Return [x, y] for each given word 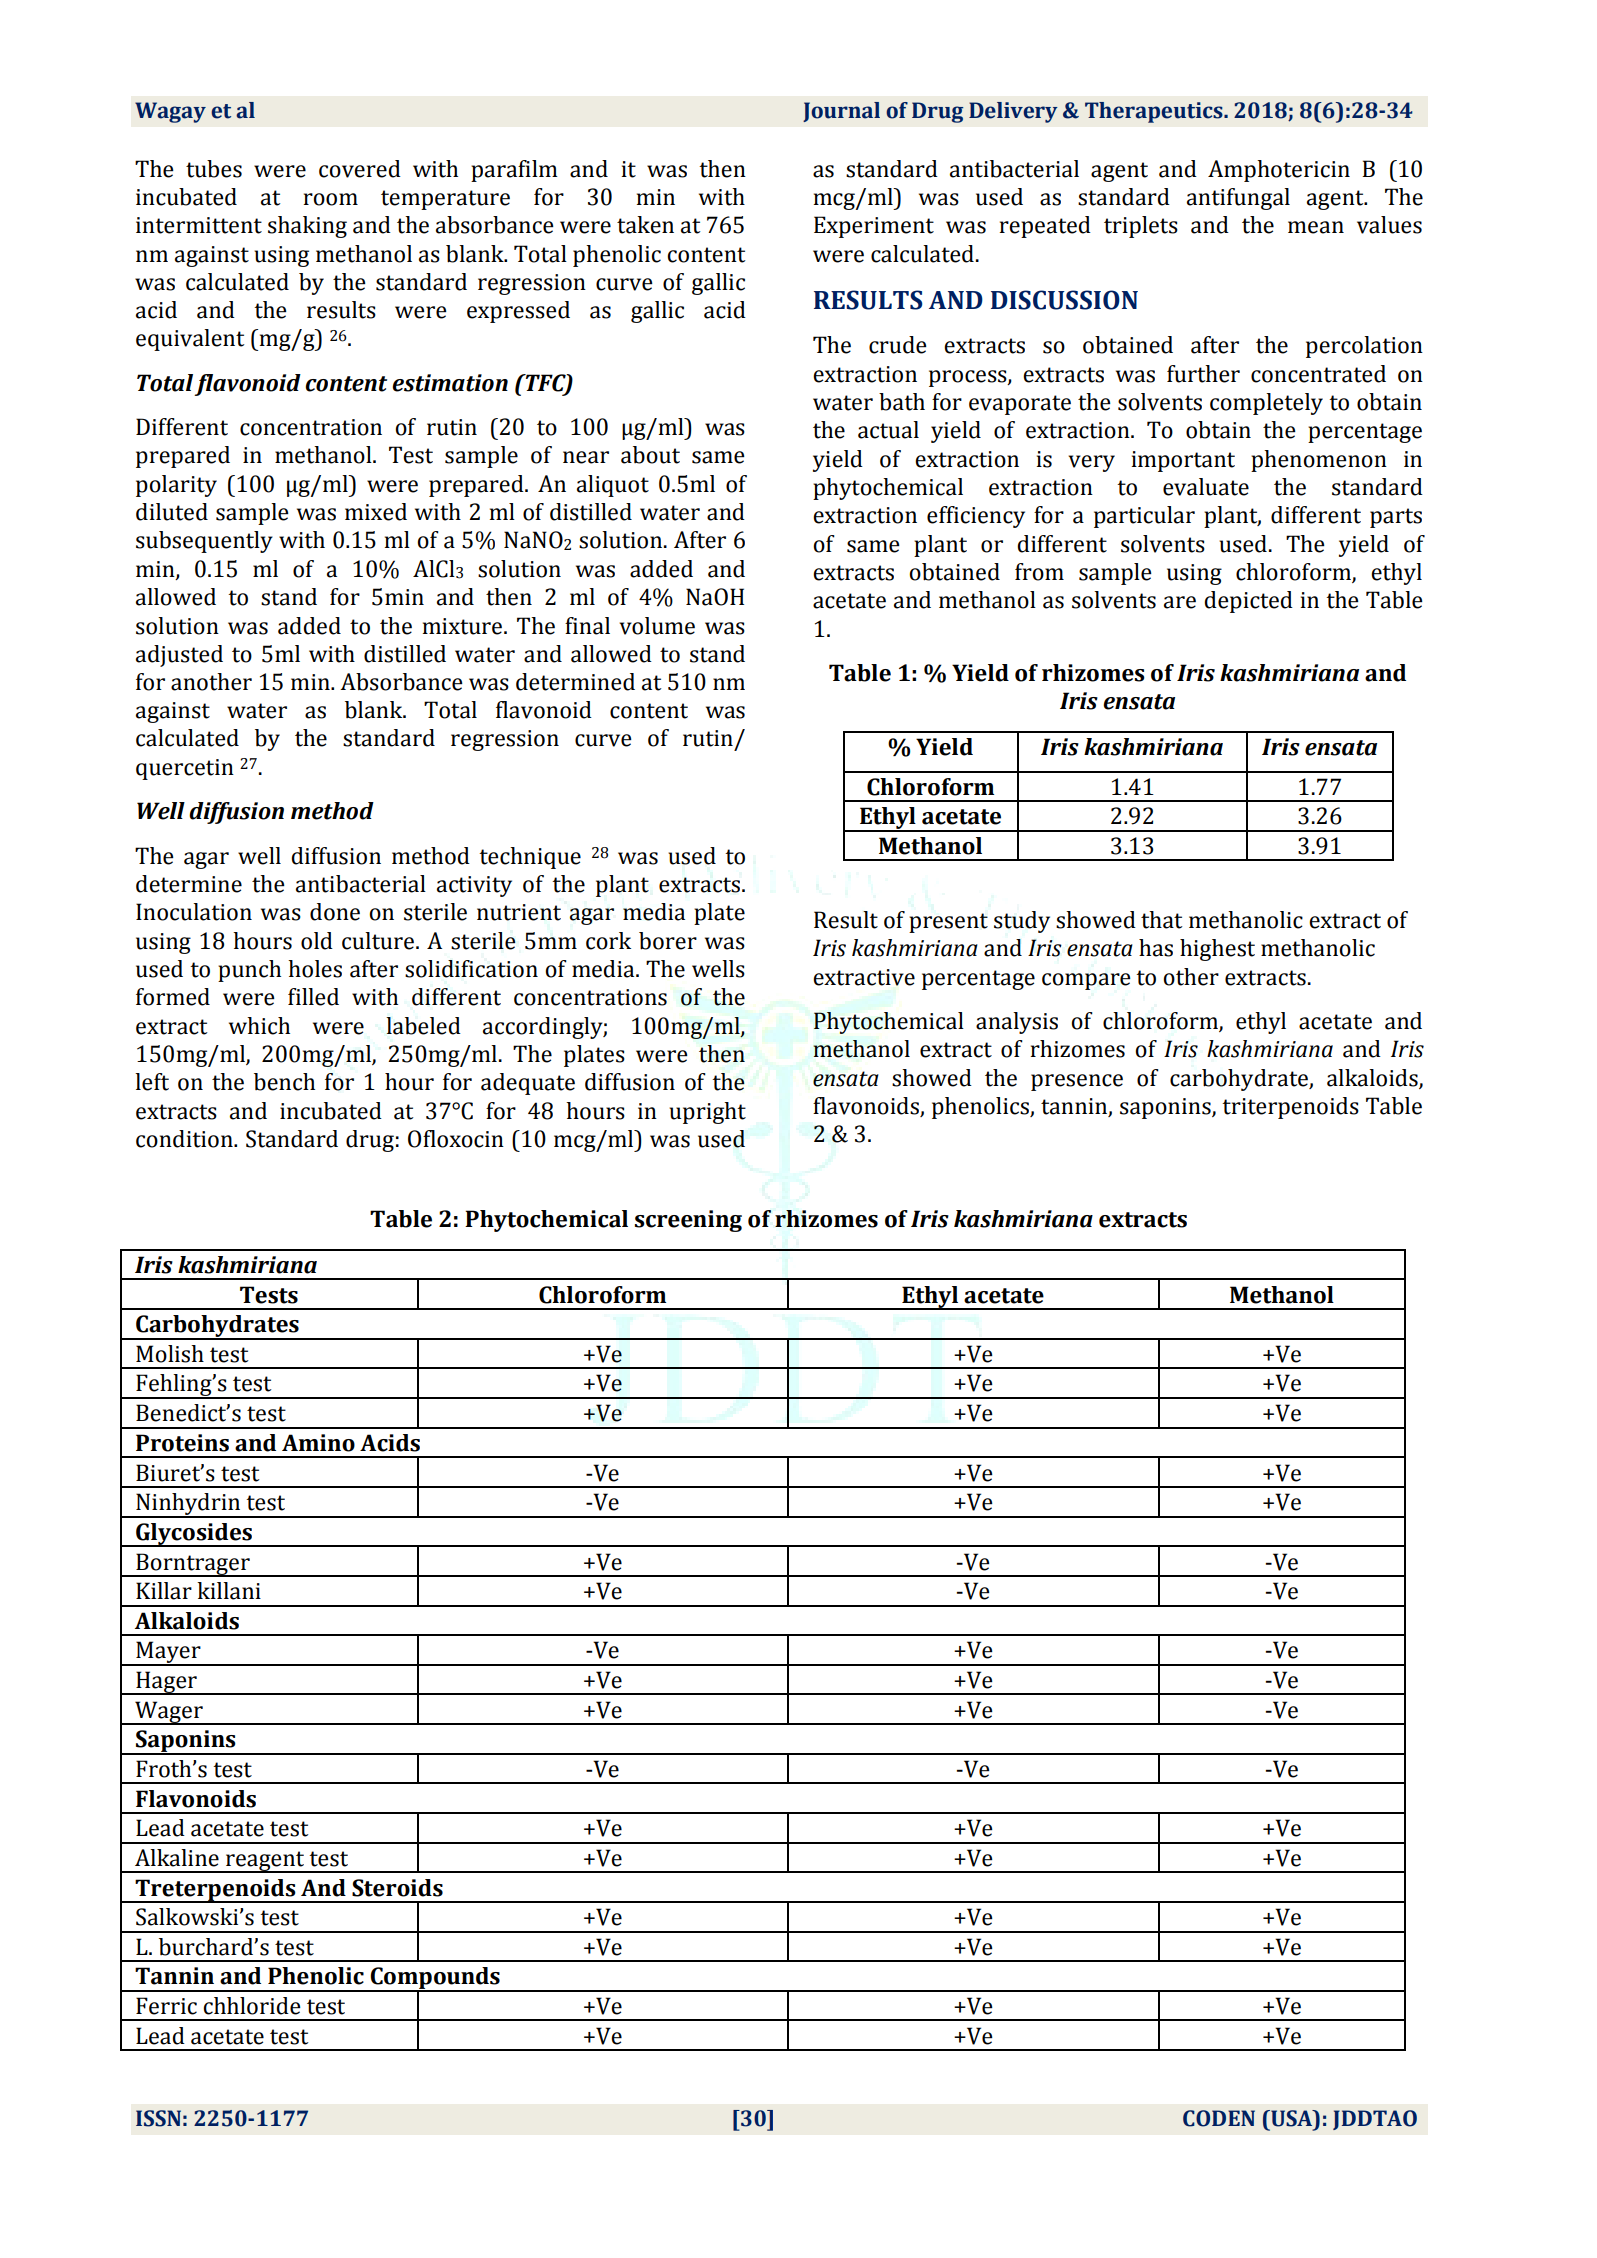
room [331, 199]
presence [1077, 1082]
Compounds [435, 1979]
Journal [841, 112]
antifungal [1238, 199]
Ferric [166, 2006]
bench [284, 1082]
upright [707, 1113]
